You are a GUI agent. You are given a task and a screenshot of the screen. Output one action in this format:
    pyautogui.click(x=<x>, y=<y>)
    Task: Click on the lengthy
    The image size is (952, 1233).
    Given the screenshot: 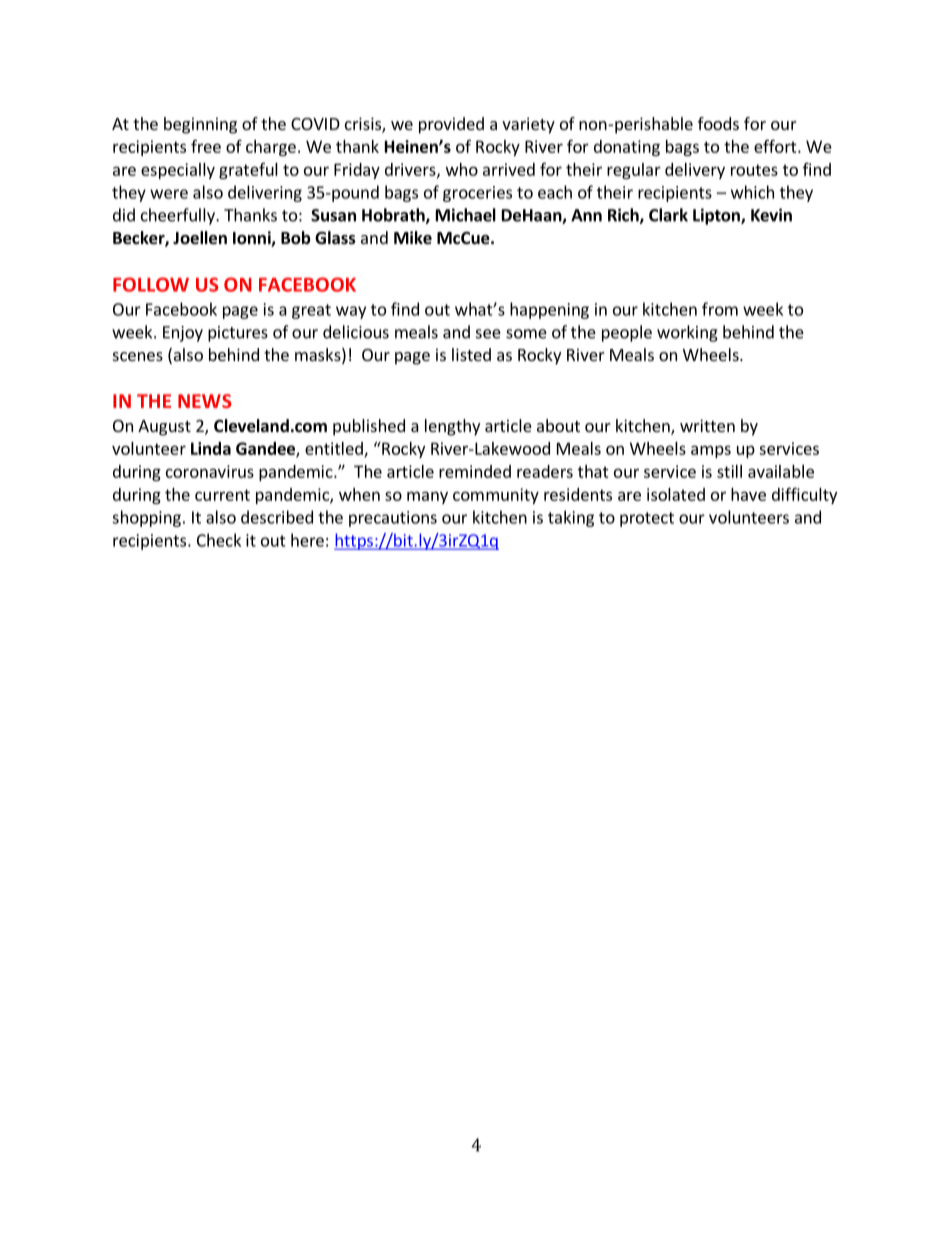 What is the action you would take?
    pyautogui.click(x=452, y=427)
